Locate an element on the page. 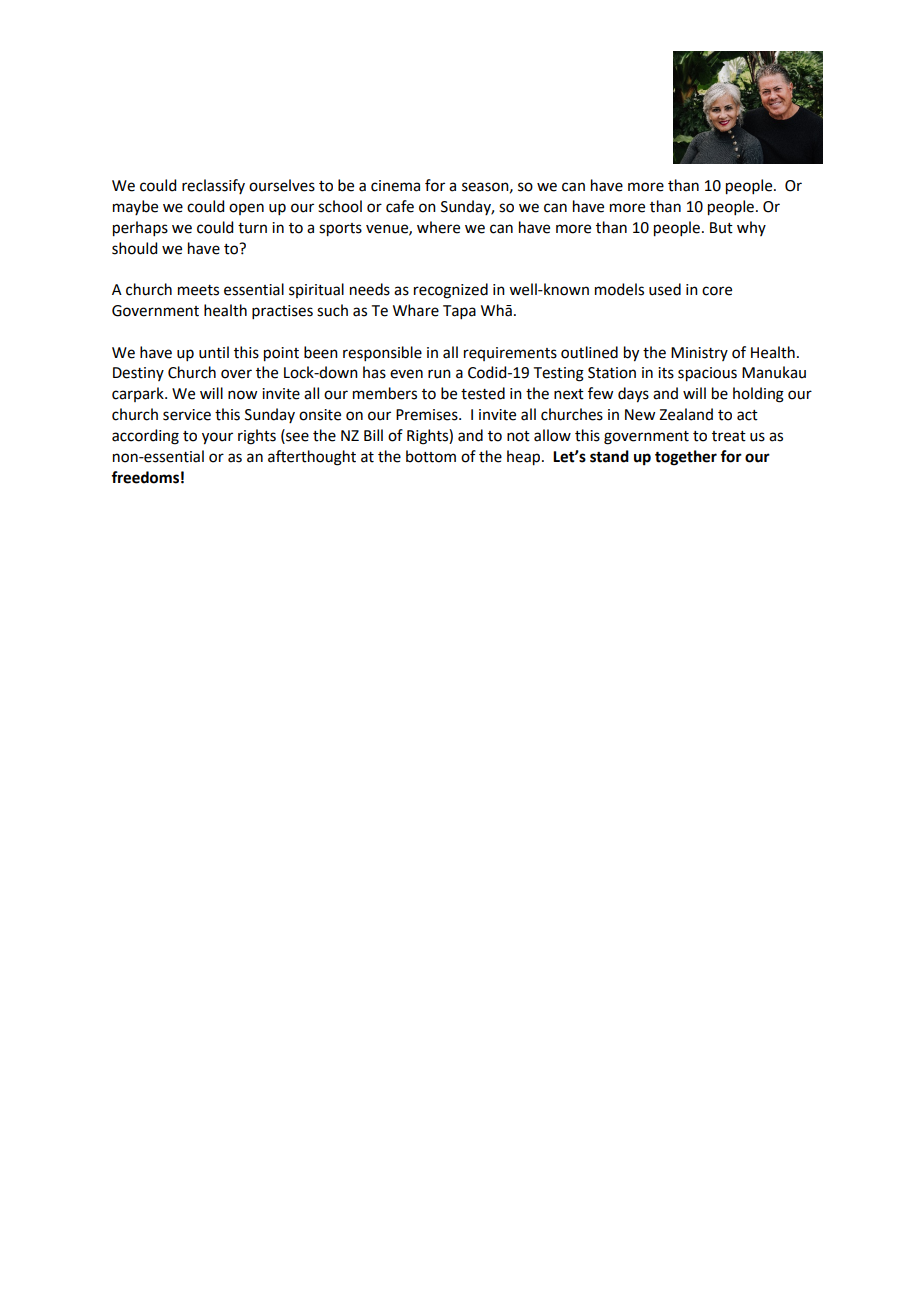  freedoms is located at coordinates (145, 477).
